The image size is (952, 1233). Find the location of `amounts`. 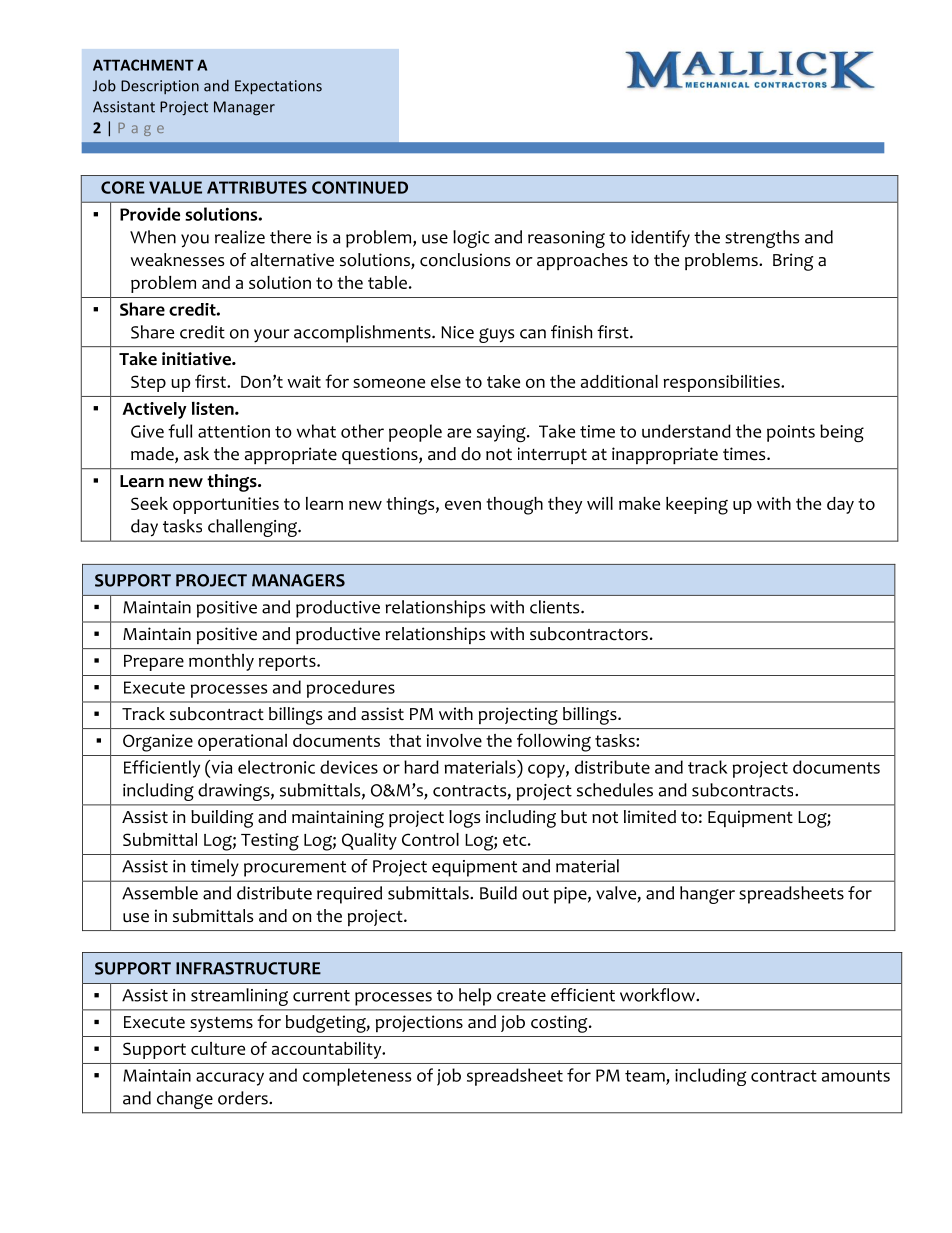

amounts is located at coordinates (856, 1076).
